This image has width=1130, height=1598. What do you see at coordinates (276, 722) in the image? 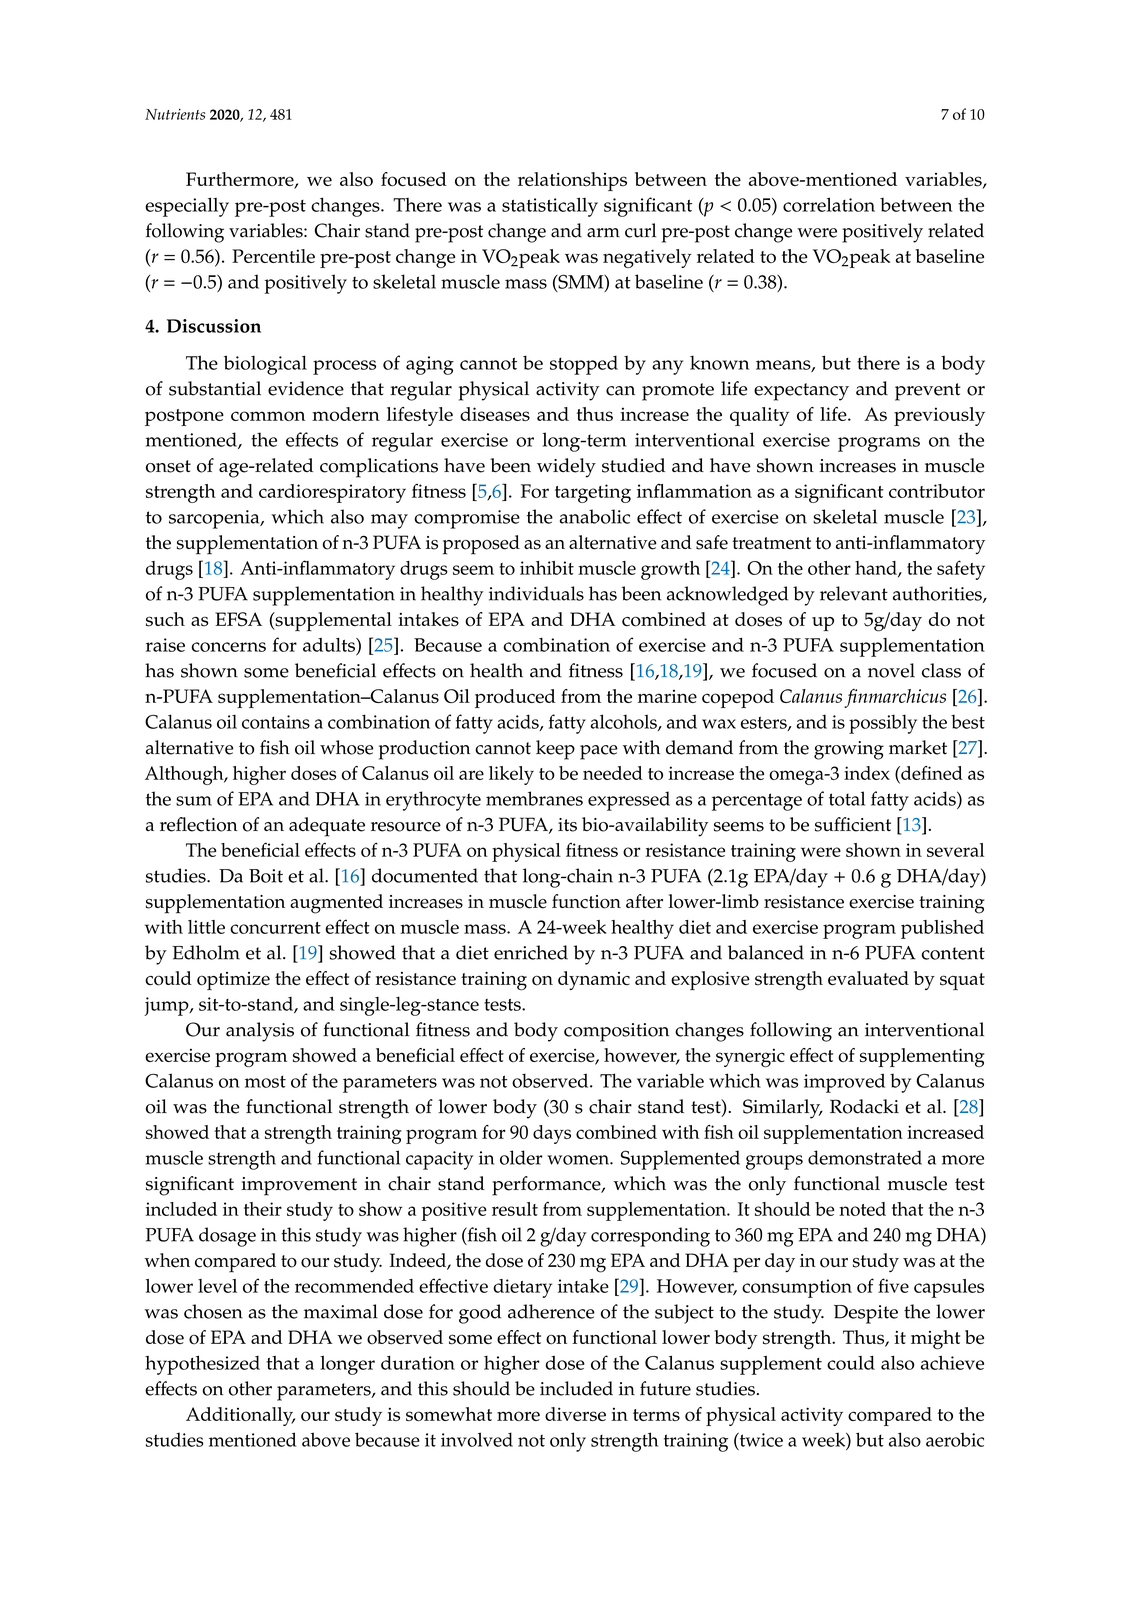
I see `contains` at bounding box center [276, 722].
